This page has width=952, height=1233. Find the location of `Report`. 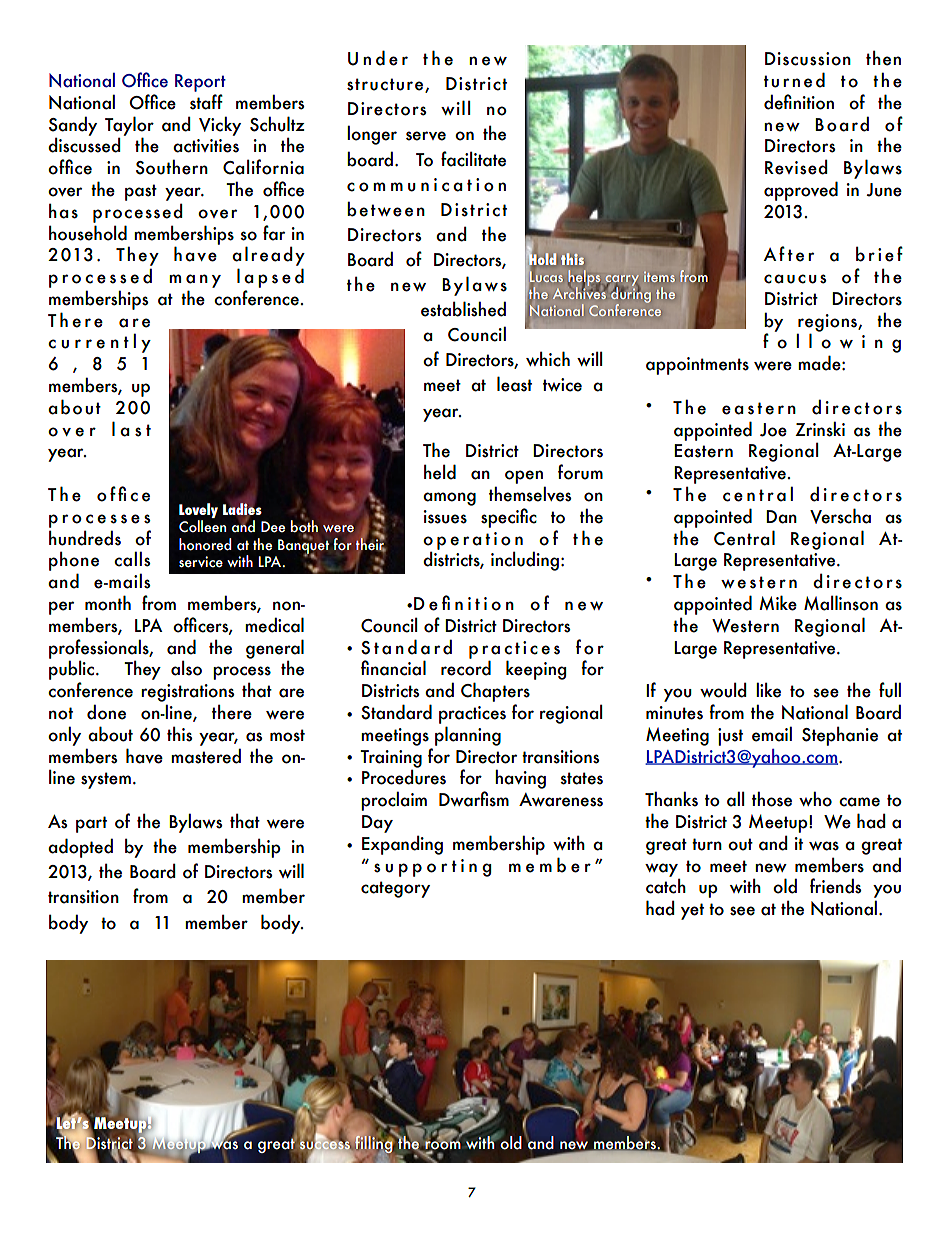

Report is located at coordinates (200, 83).
